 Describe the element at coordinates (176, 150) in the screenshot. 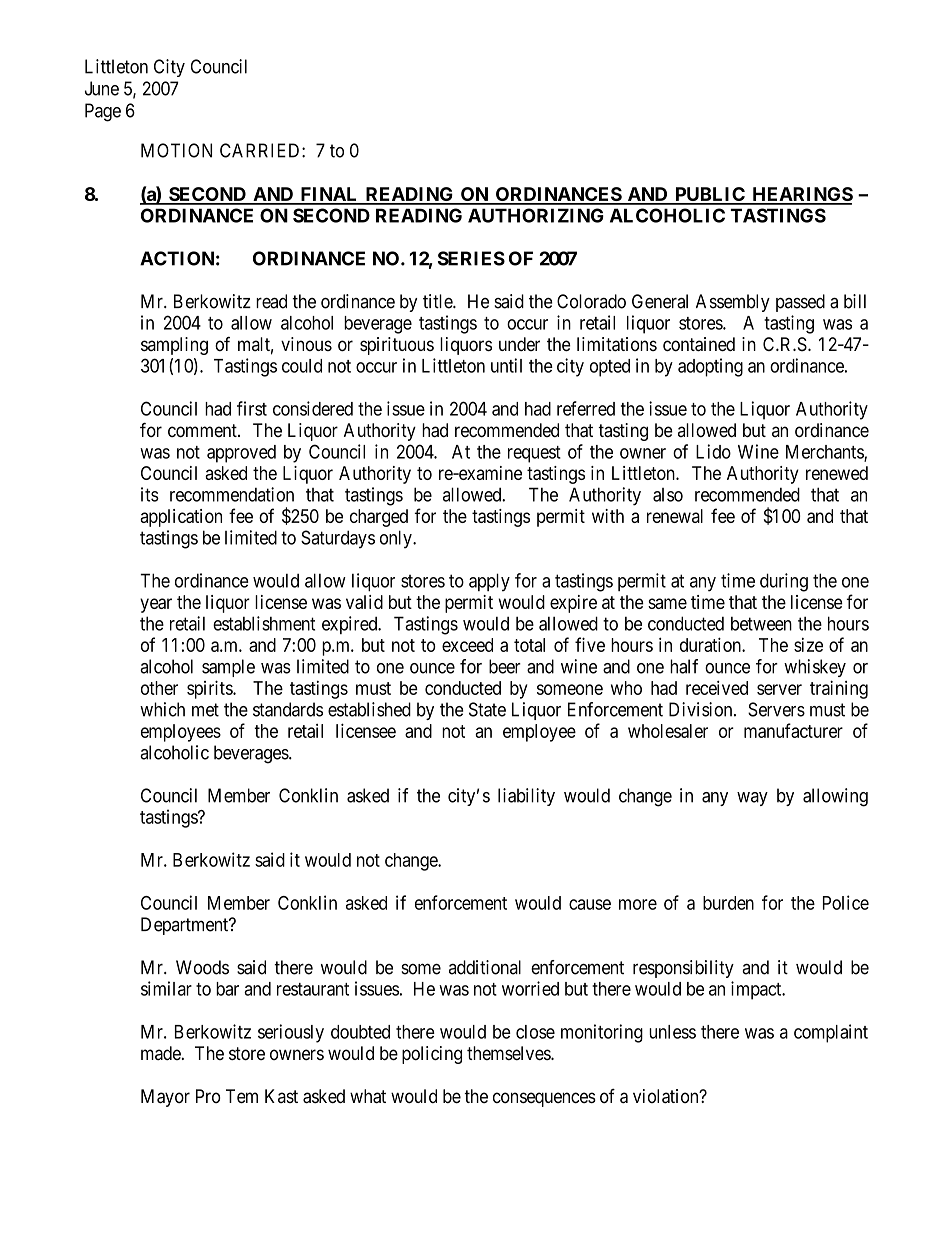

I see `MOTION` at that location.
